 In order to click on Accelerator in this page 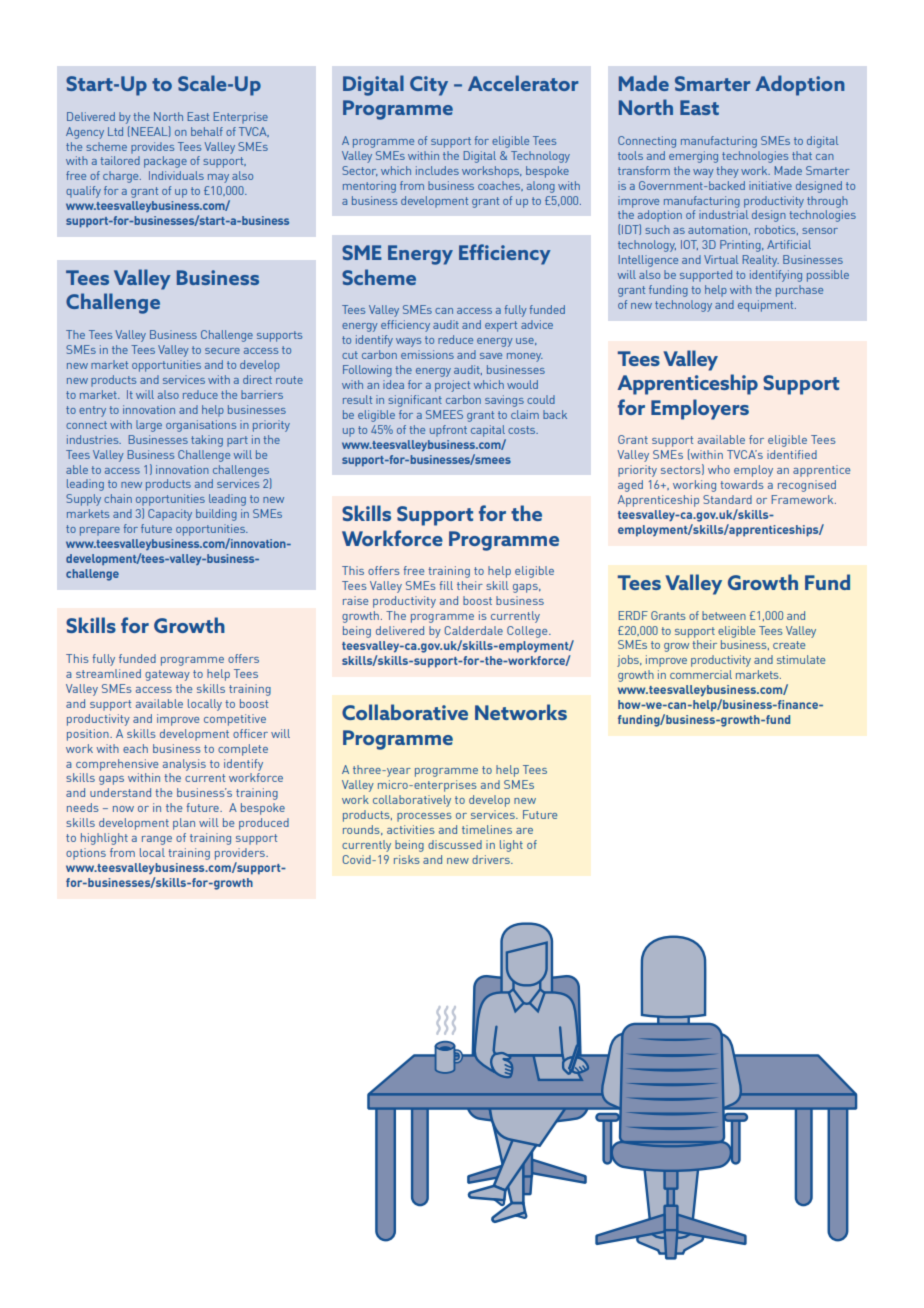, I will do `click(523, 83)`.
